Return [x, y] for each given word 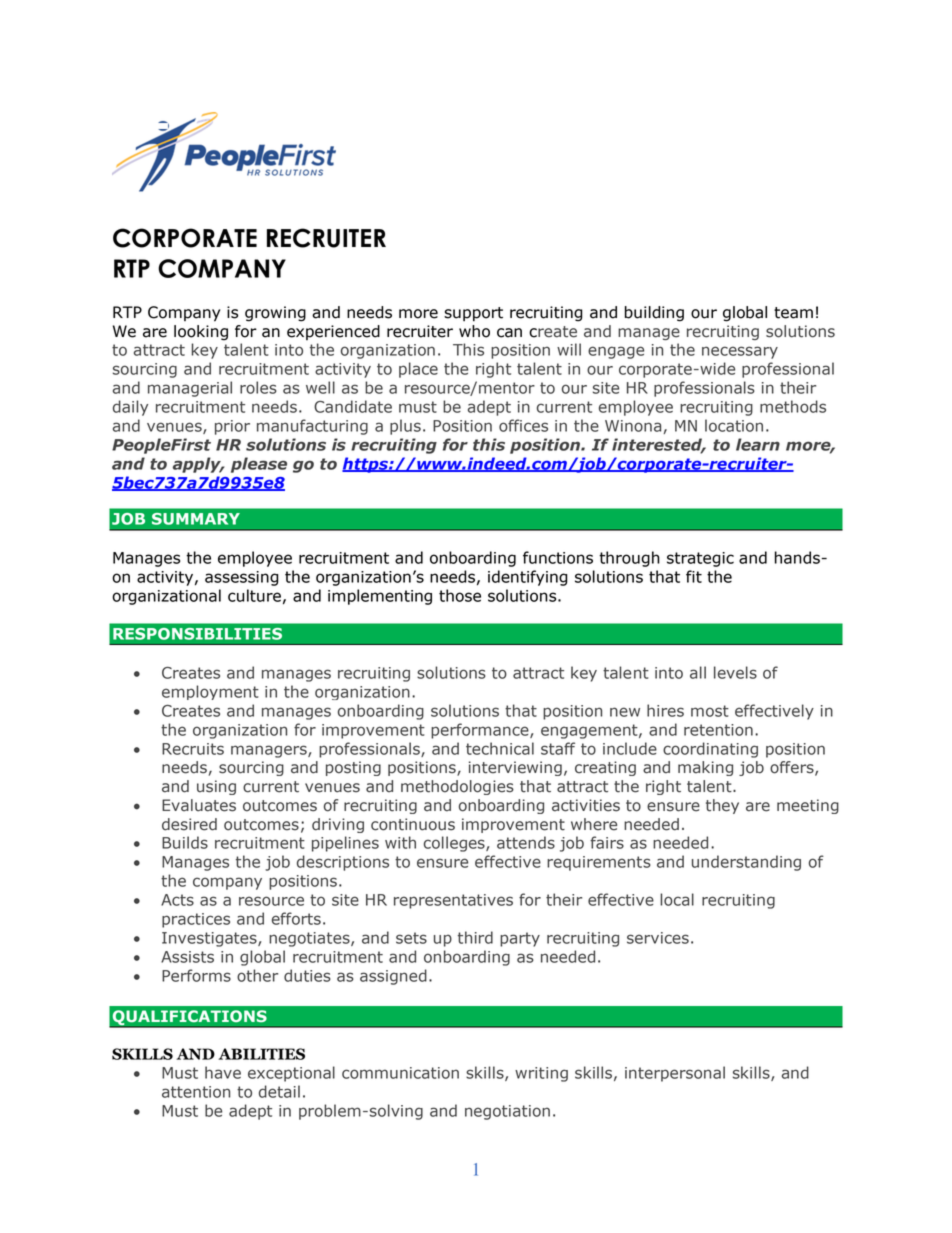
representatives [453, 901]
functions [558, 557]
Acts [177, 900]
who [474, 331]
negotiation [507, 1112]
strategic [700, 559]
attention [196, 1092]
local [677, 899]
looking [201, 333]
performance [481, 731]
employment [210, 692]
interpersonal [675, 1074]
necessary [740, 352]
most [710, 711]
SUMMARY [196, 519]
